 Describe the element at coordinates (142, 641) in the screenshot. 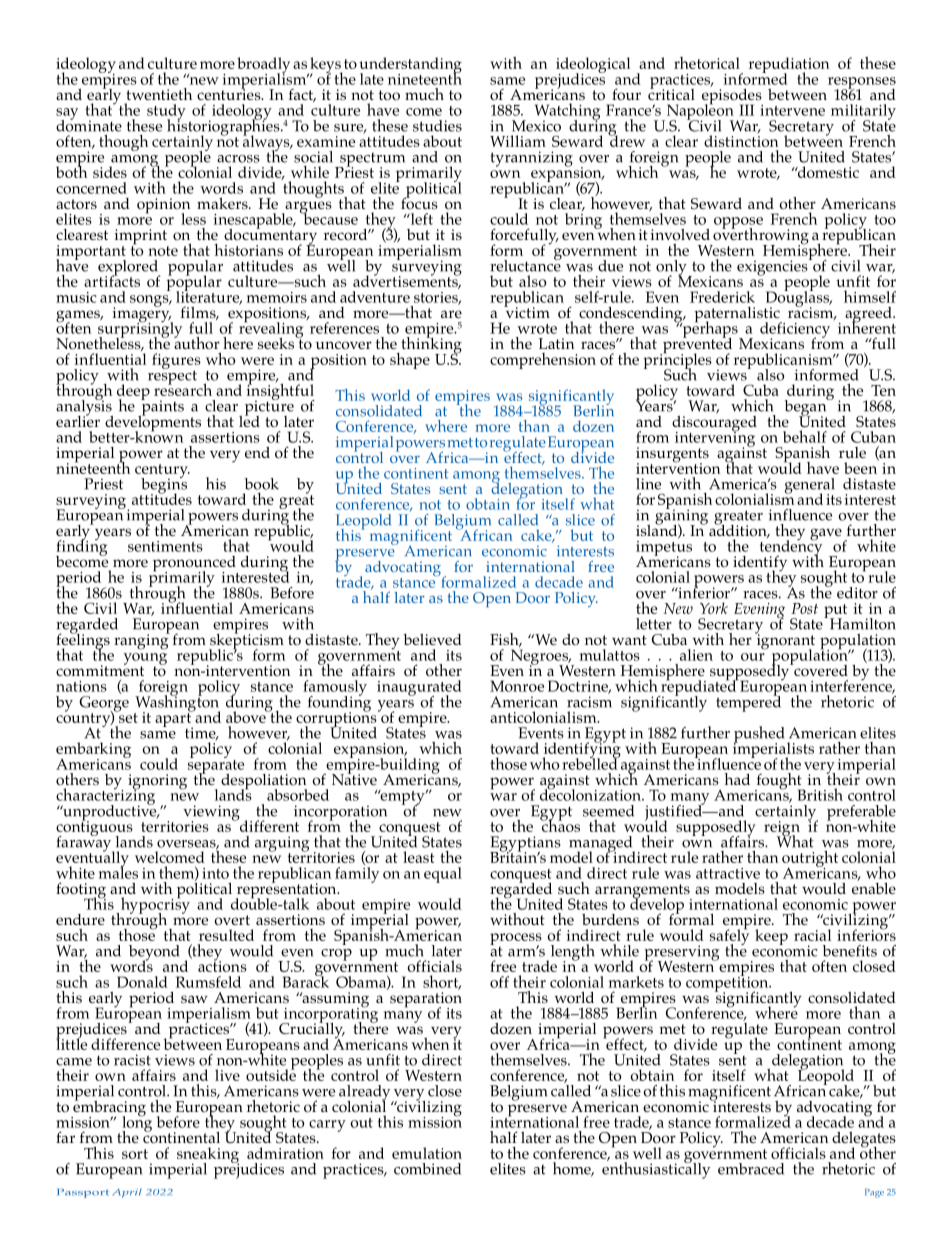

I see `ranging` at that location.
